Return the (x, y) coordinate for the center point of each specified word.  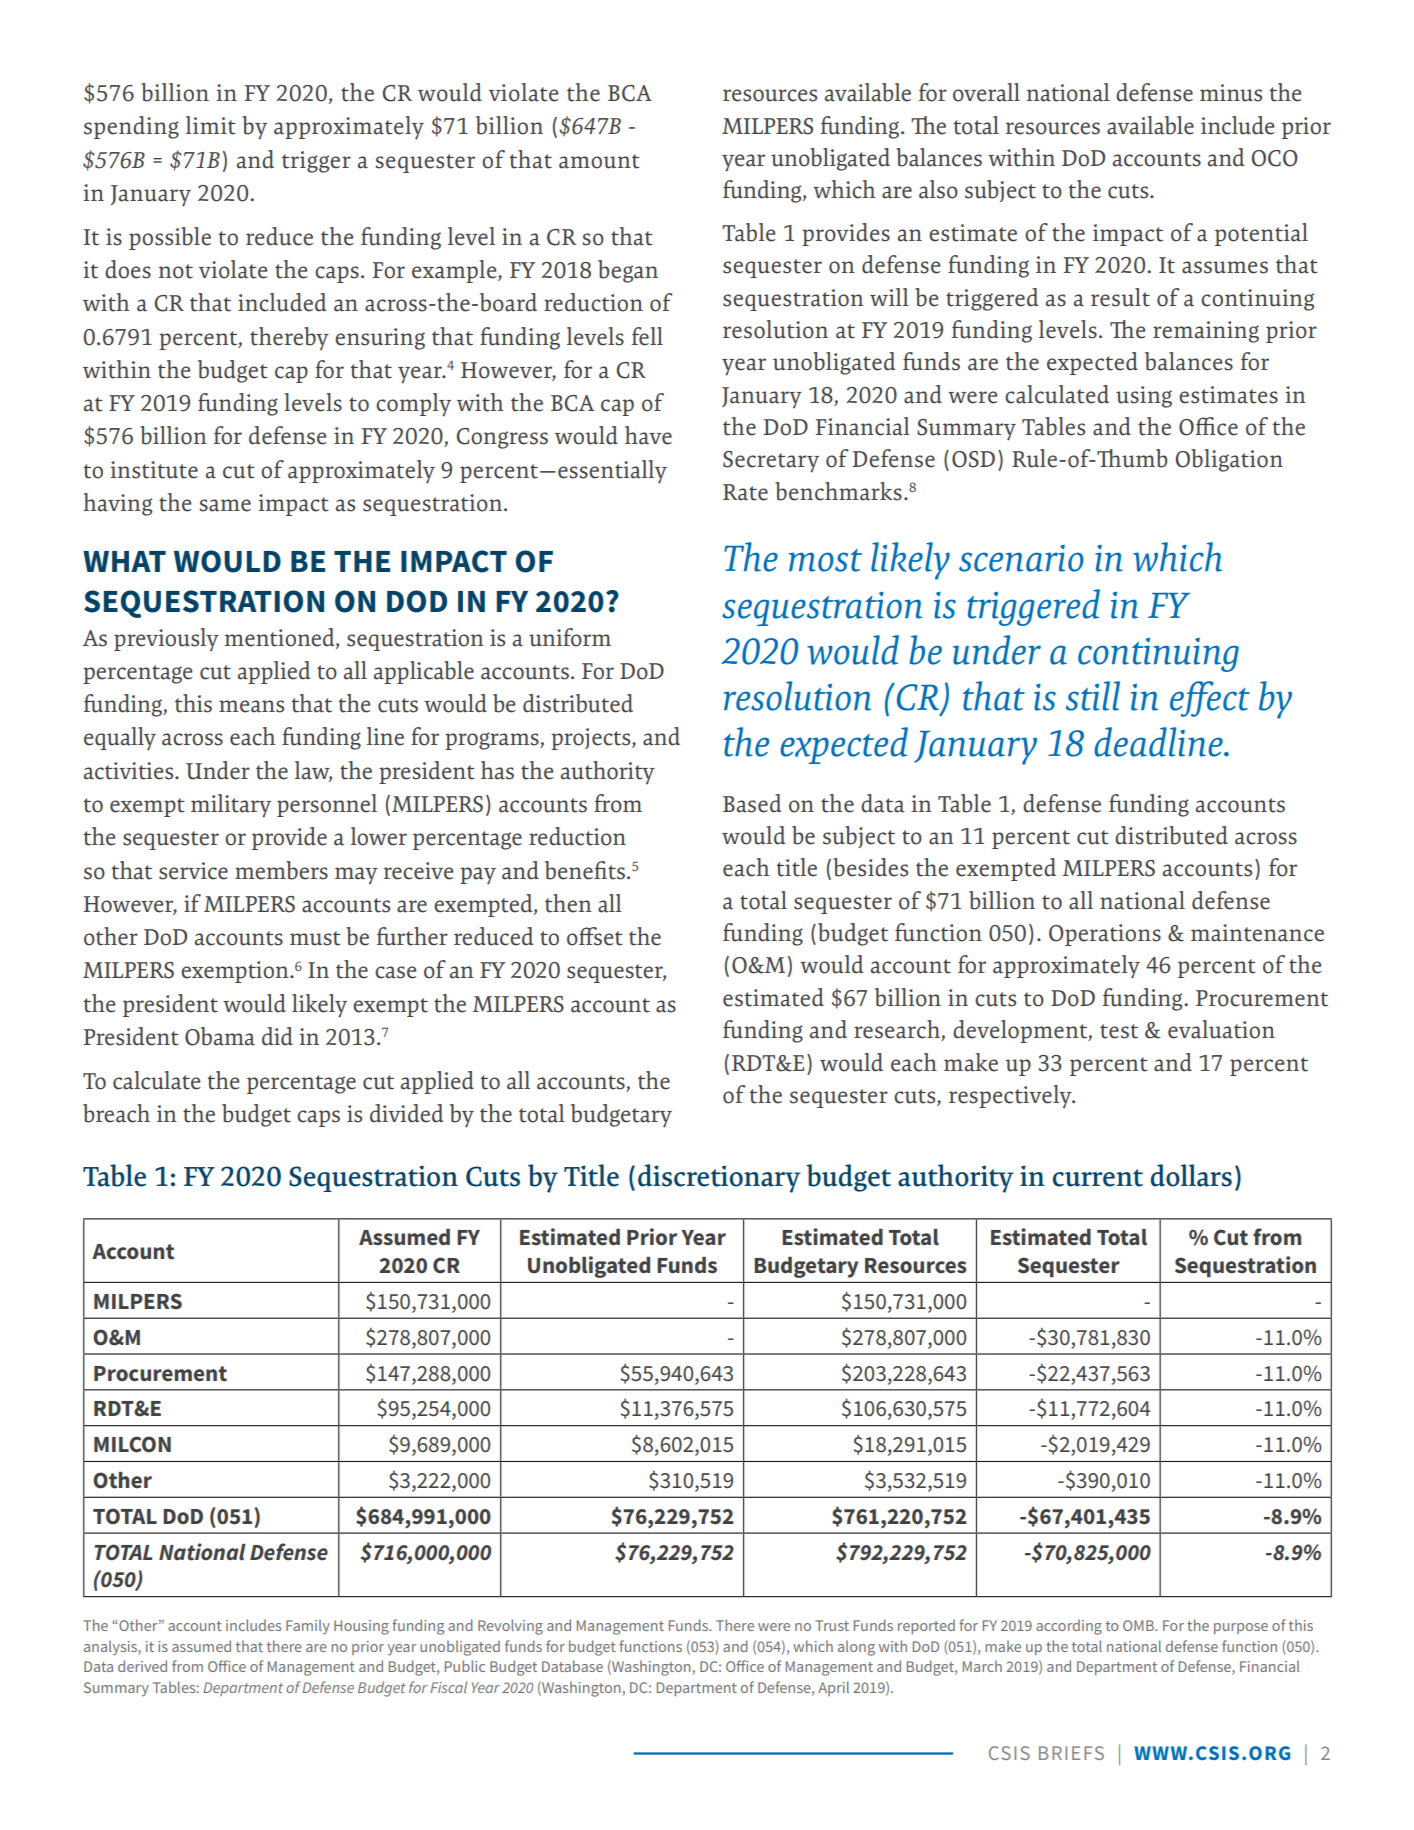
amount (599, 161)
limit (211, 125)
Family (308, 1626)
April (833, 1688)
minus (1231, 93)
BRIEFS (1071, 1753)
